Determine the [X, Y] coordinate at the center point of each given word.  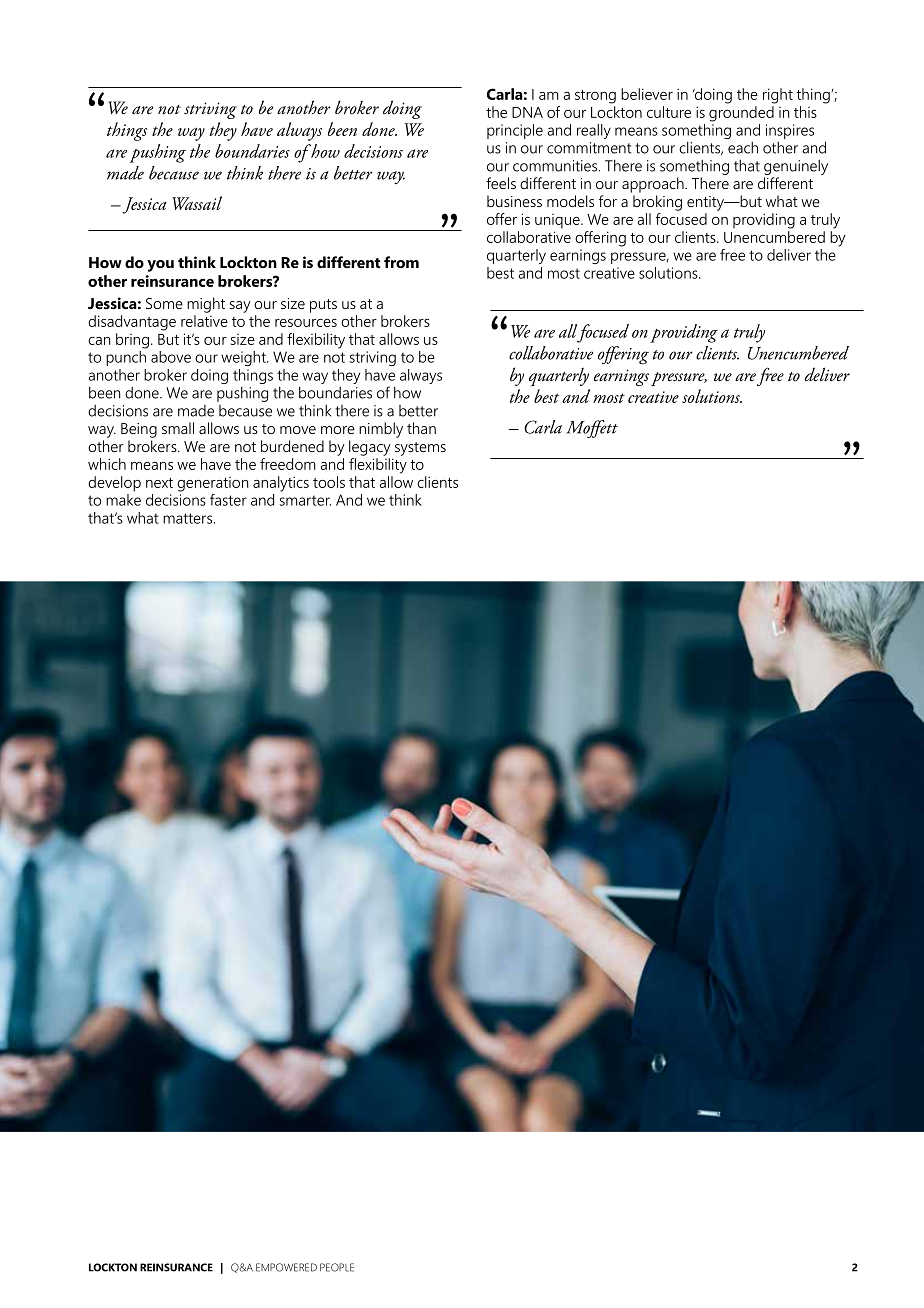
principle [515, 131]
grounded [741, 114]
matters [189, 518]
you [160, 266]
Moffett [592, 429]
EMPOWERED [286, 1267]
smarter [305, 500]
